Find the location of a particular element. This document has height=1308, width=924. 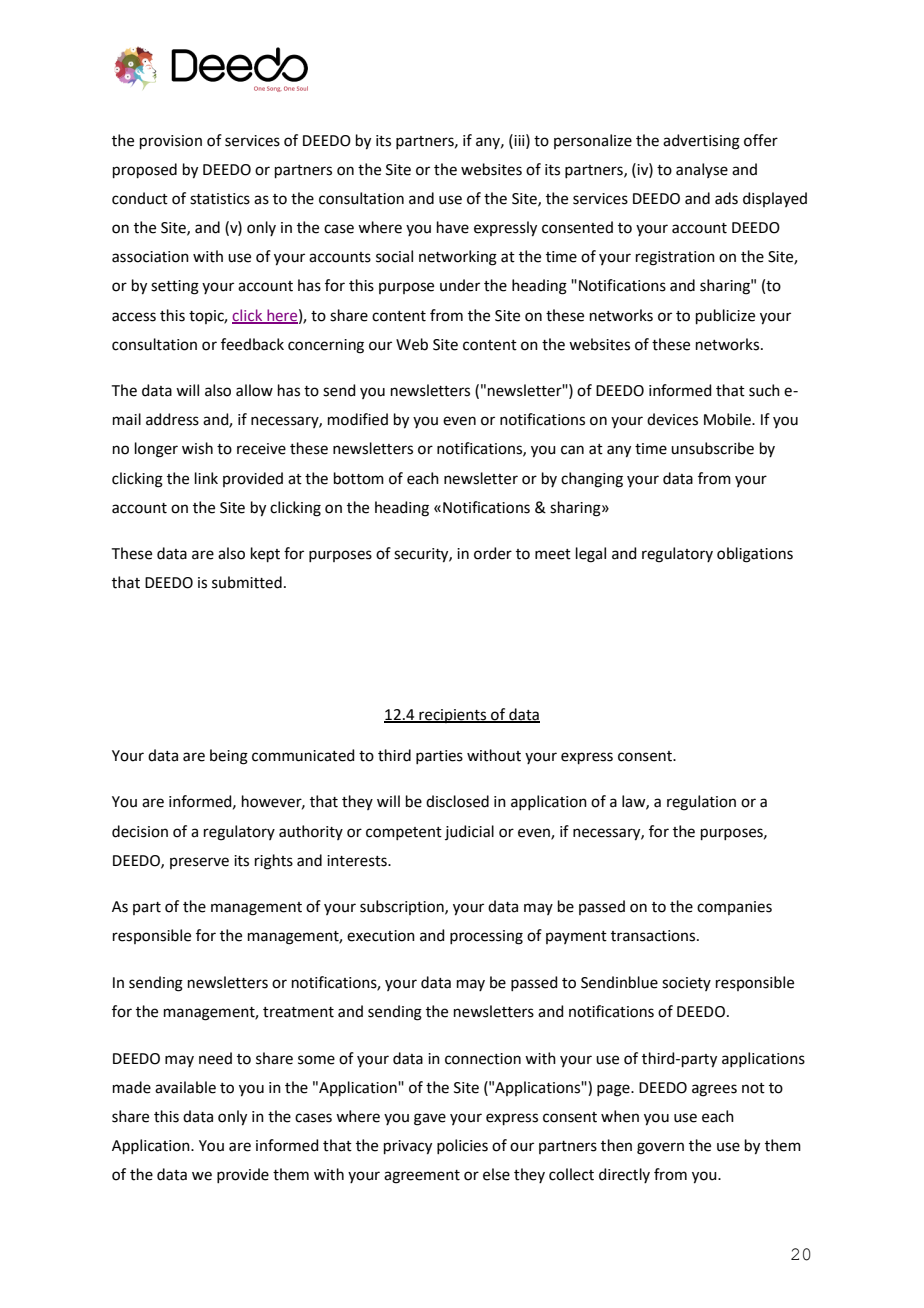

preserve is located at coordinates (199, 863).
